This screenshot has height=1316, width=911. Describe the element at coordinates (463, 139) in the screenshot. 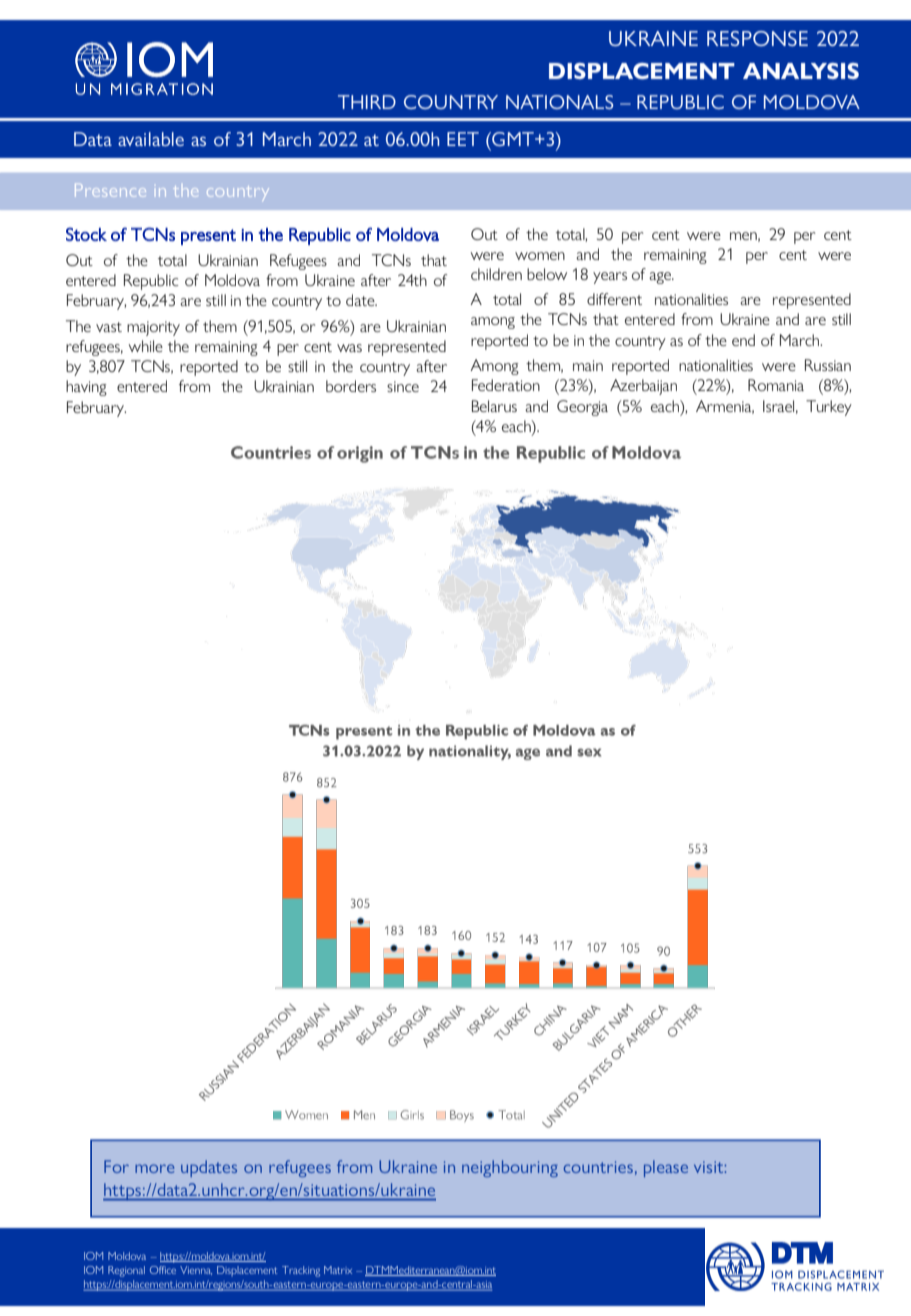

I see `EET` at that location.
